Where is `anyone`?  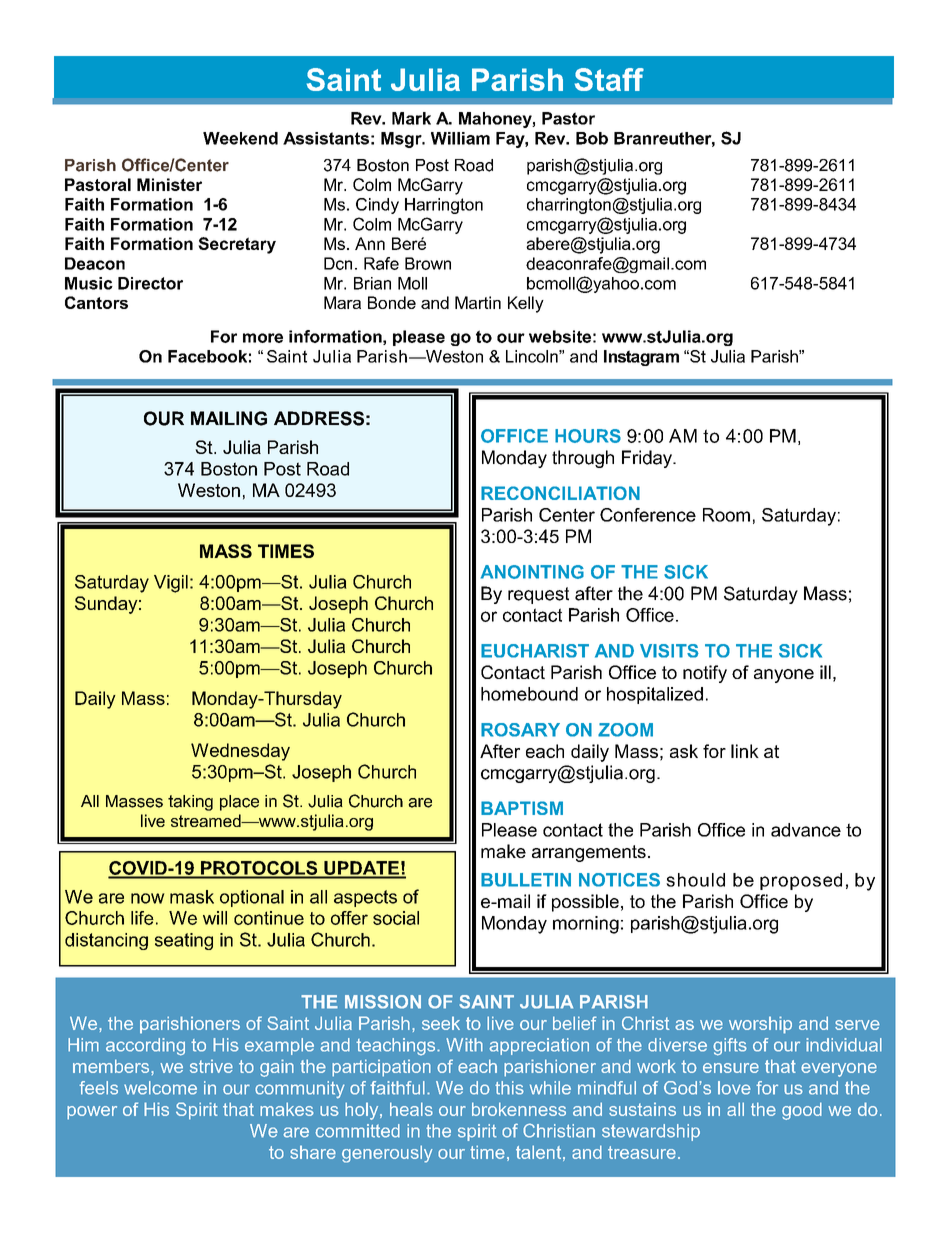 anyone is located at coordinates (784, 676).
